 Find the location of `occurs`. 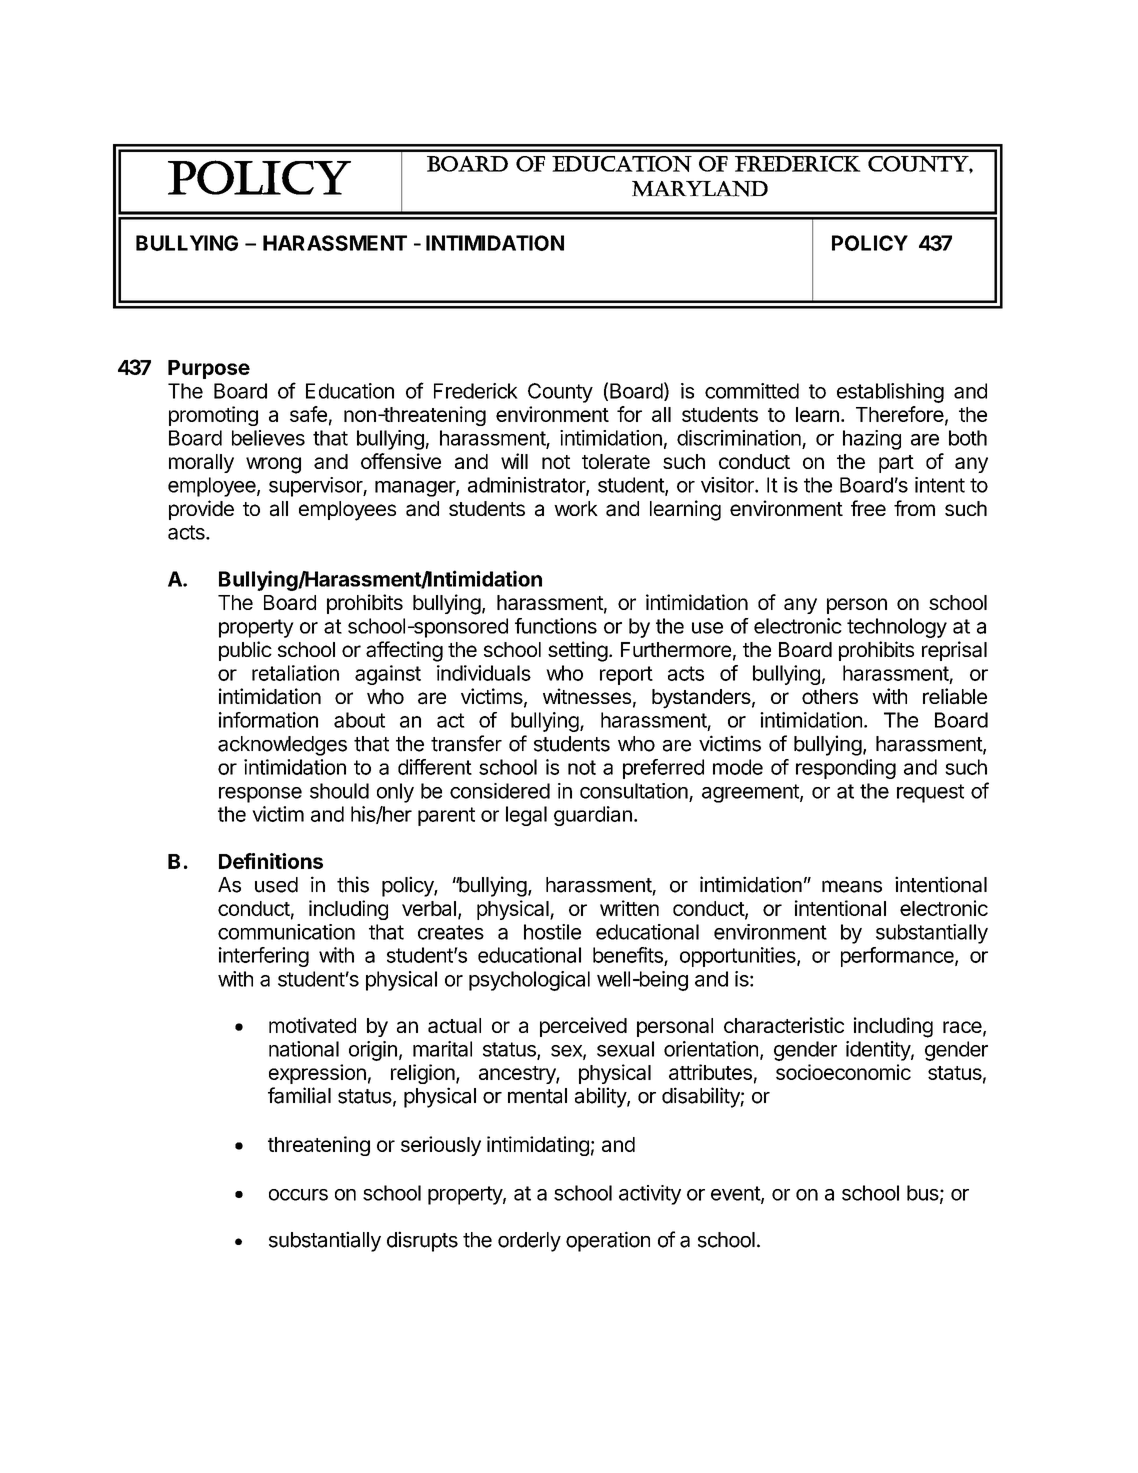

occurs is located at coordinates (298, 1195).
